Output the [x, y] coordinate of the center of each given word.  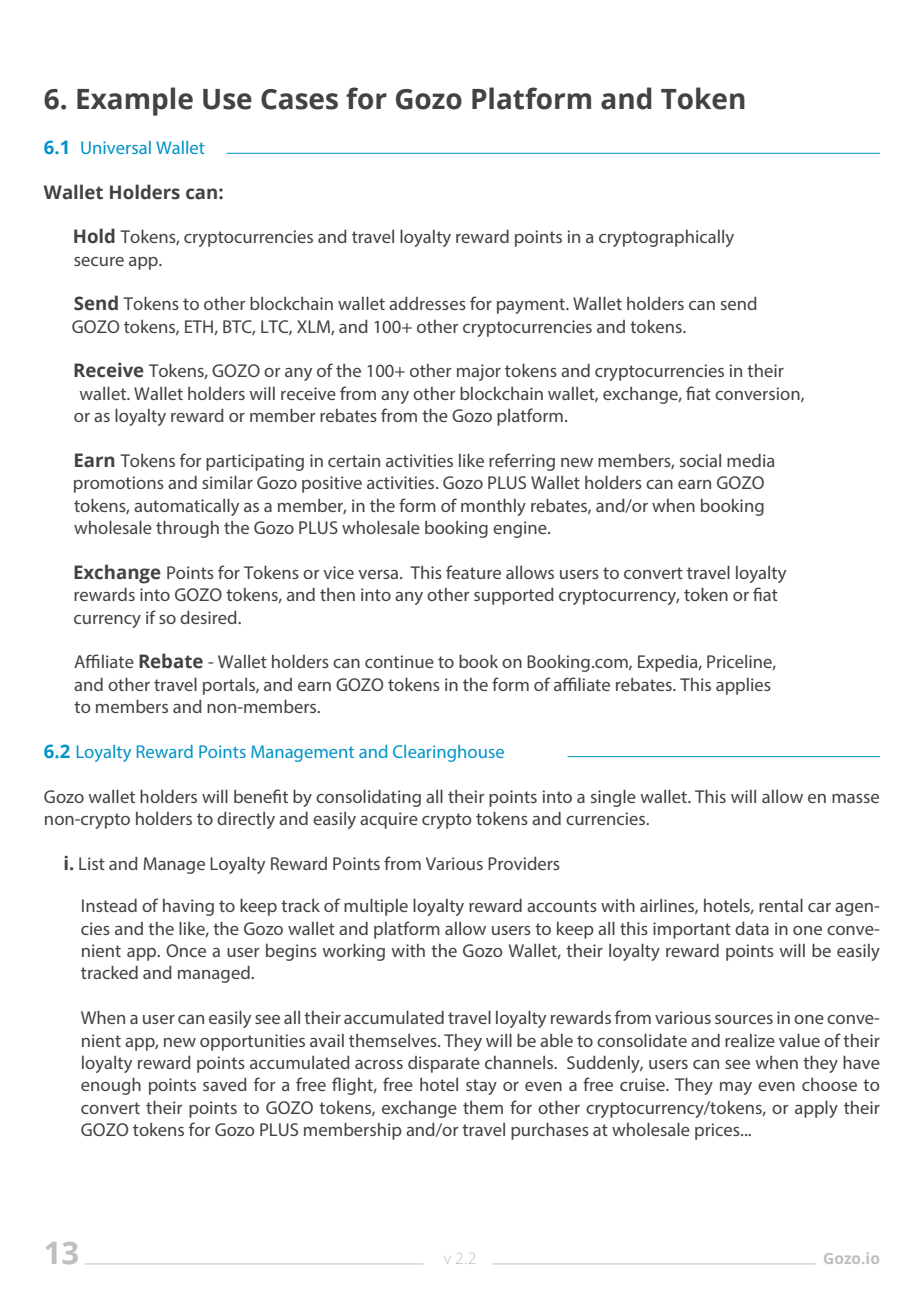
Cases [299, 99]
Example [135, 101]
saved [225, 1084]
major [479, 372]
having [188, 907]
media [750, 460]
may [736, 1088]
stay [481, 1087]
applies [743, 686]
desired [209, 617]
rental [781, 905]
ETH [199, 326]
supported [514, 596]
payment [532, 306]
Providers [524, 863]
